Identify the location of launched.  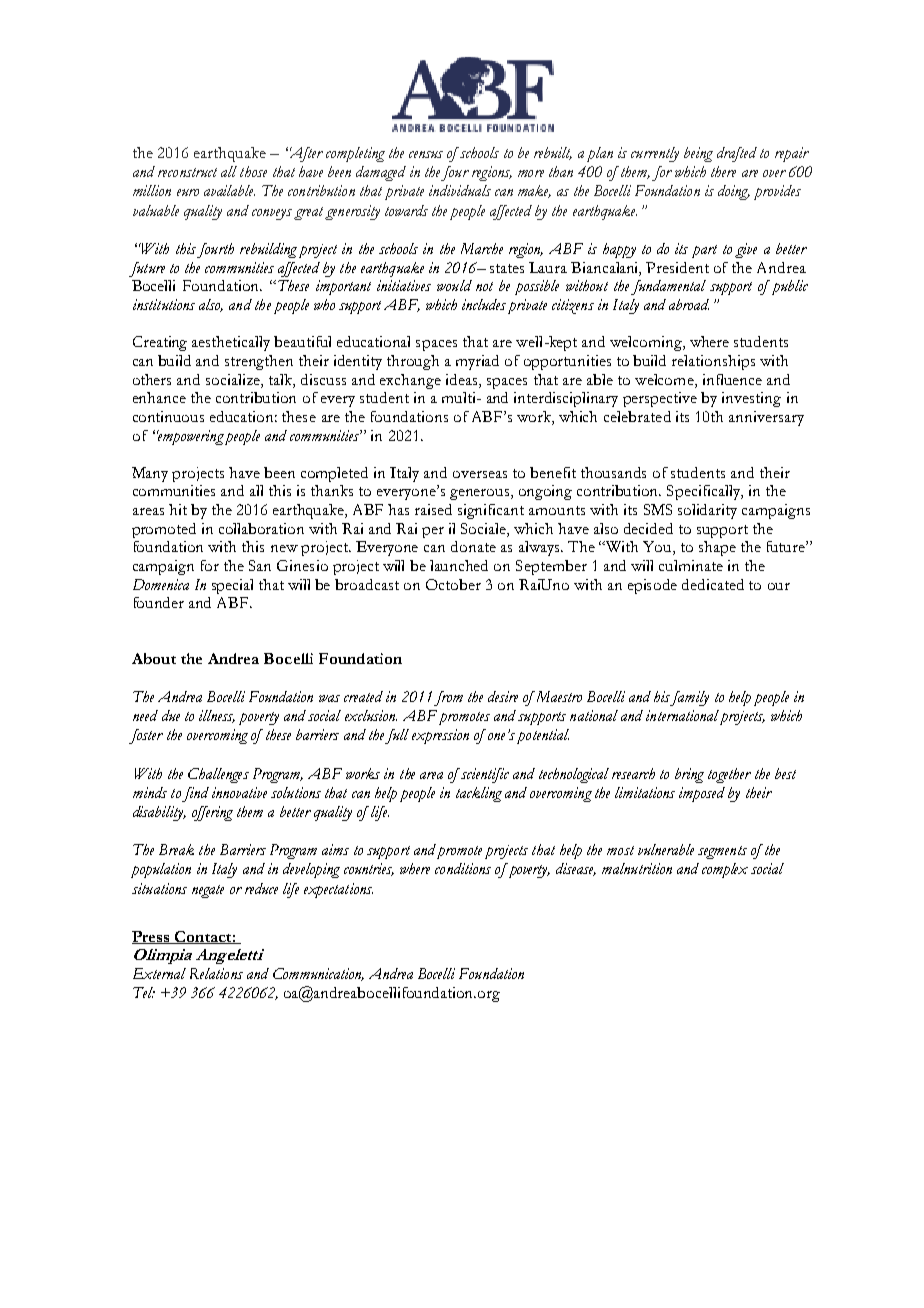
(459, 565).
